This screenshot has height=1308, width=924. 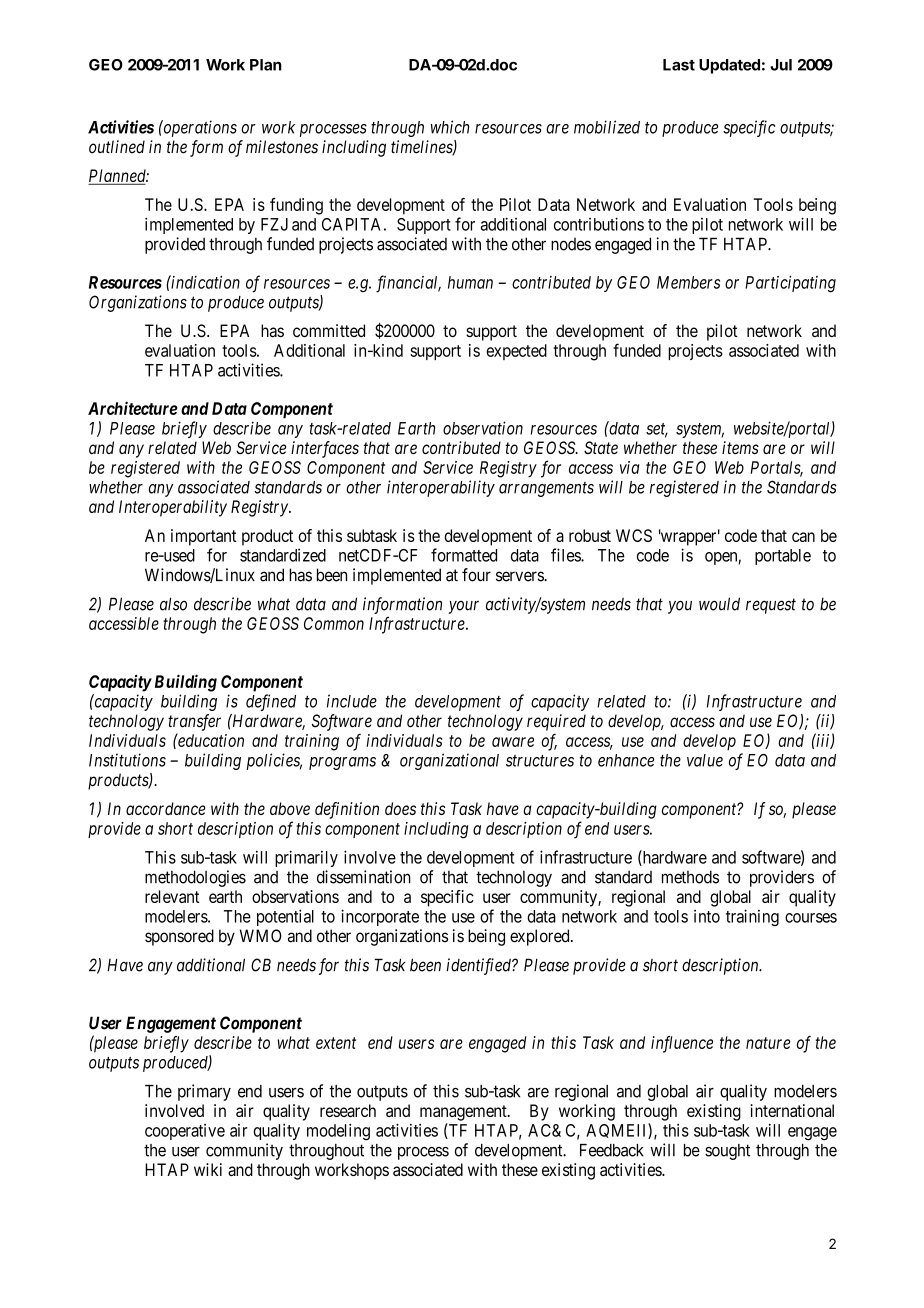 What do you see at coordinates (185, 1132) in the screenshot?
I see `cooperative` at bounding box center [185, 1132].
